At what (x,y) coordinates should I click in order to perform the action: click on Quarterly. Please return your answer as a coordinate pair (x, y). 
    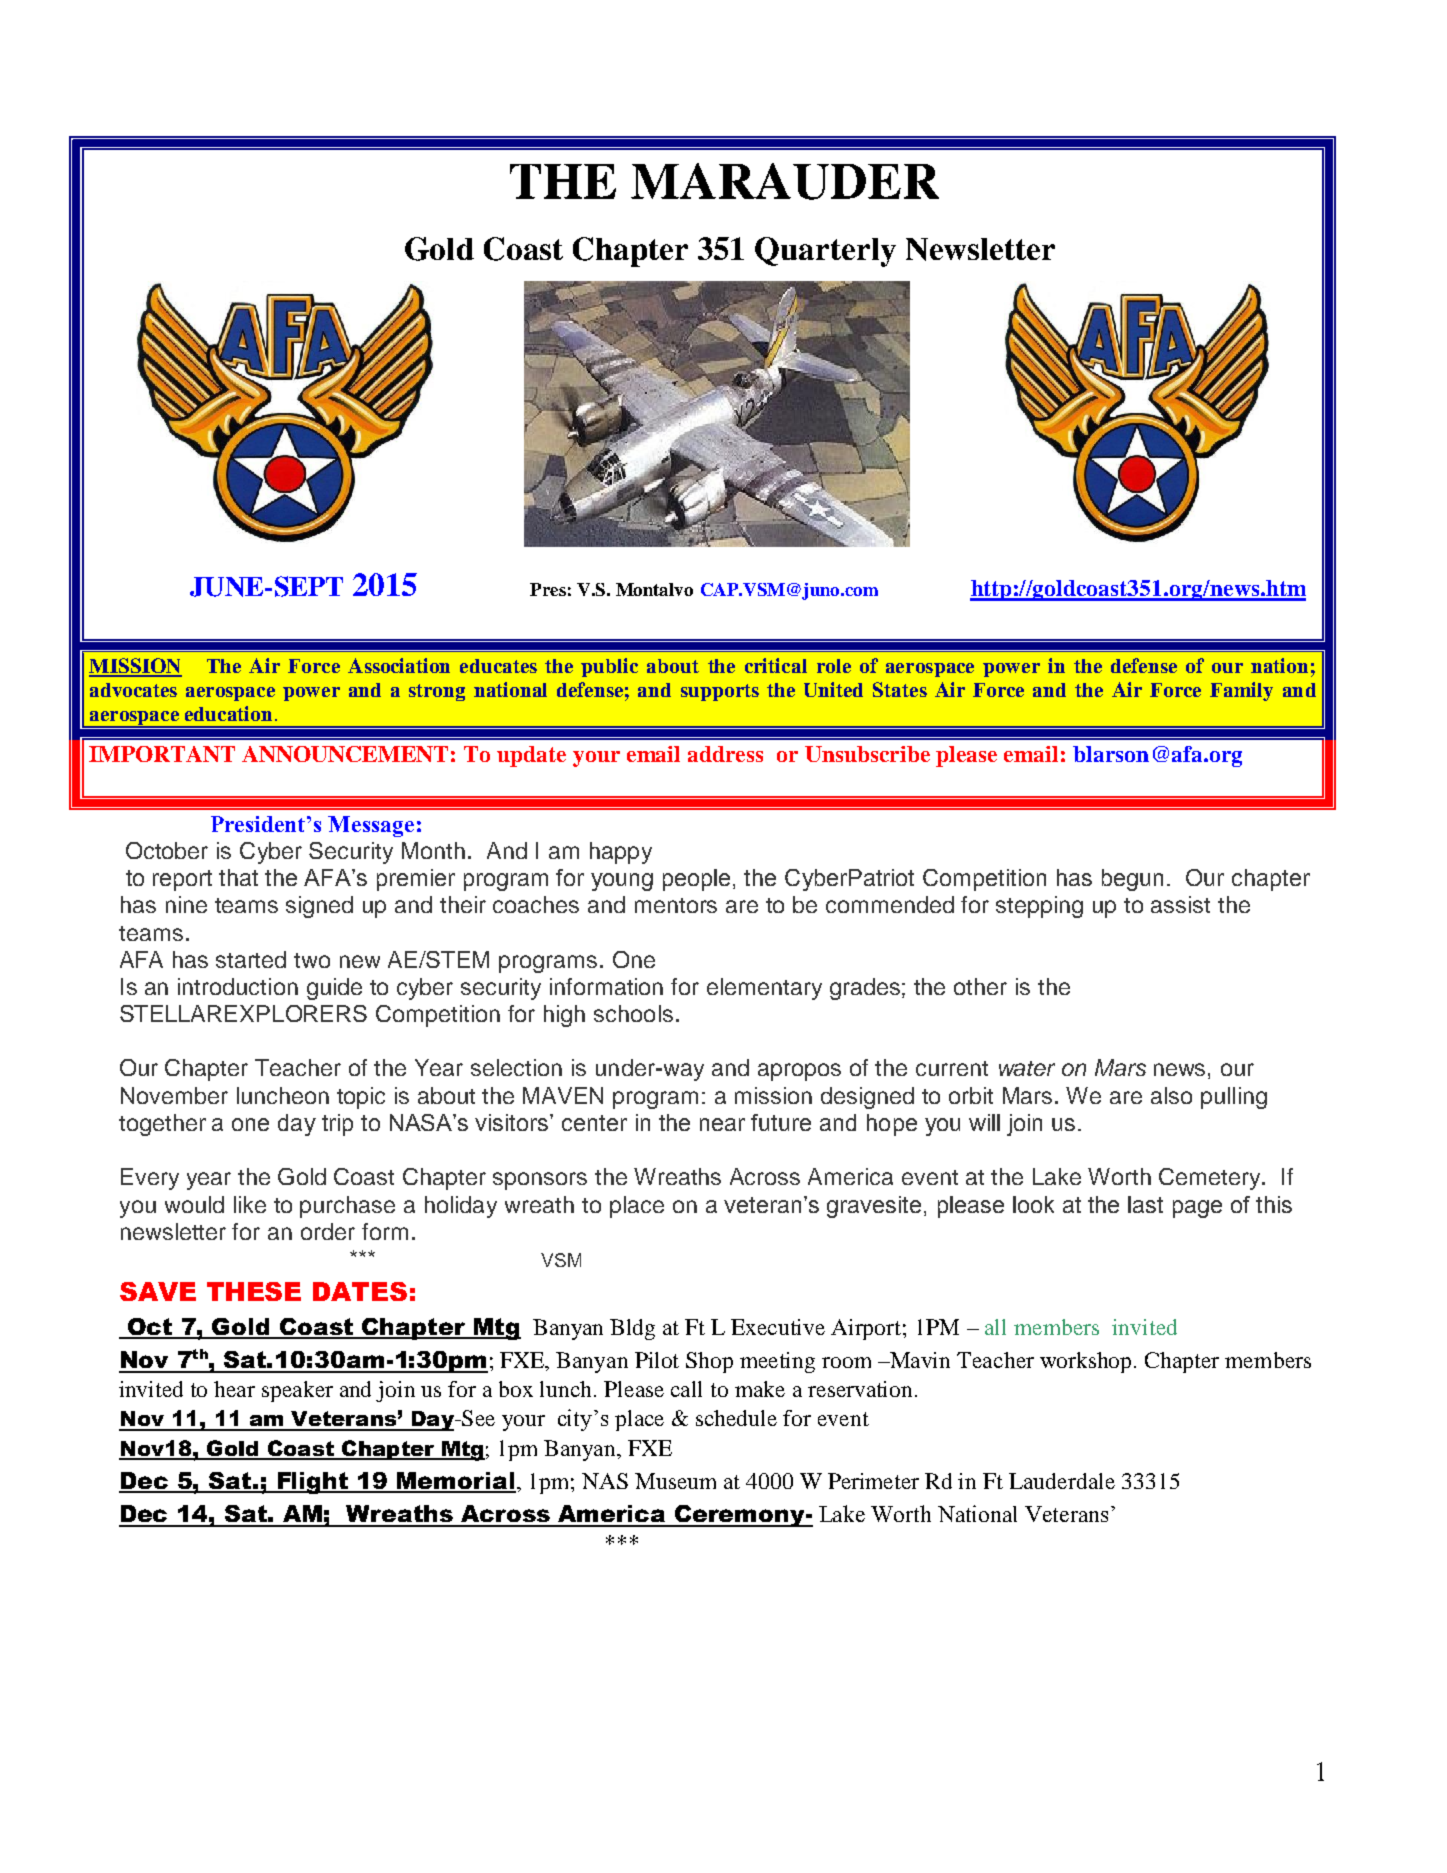
    Looking at the image, I should click on (825, 252).
